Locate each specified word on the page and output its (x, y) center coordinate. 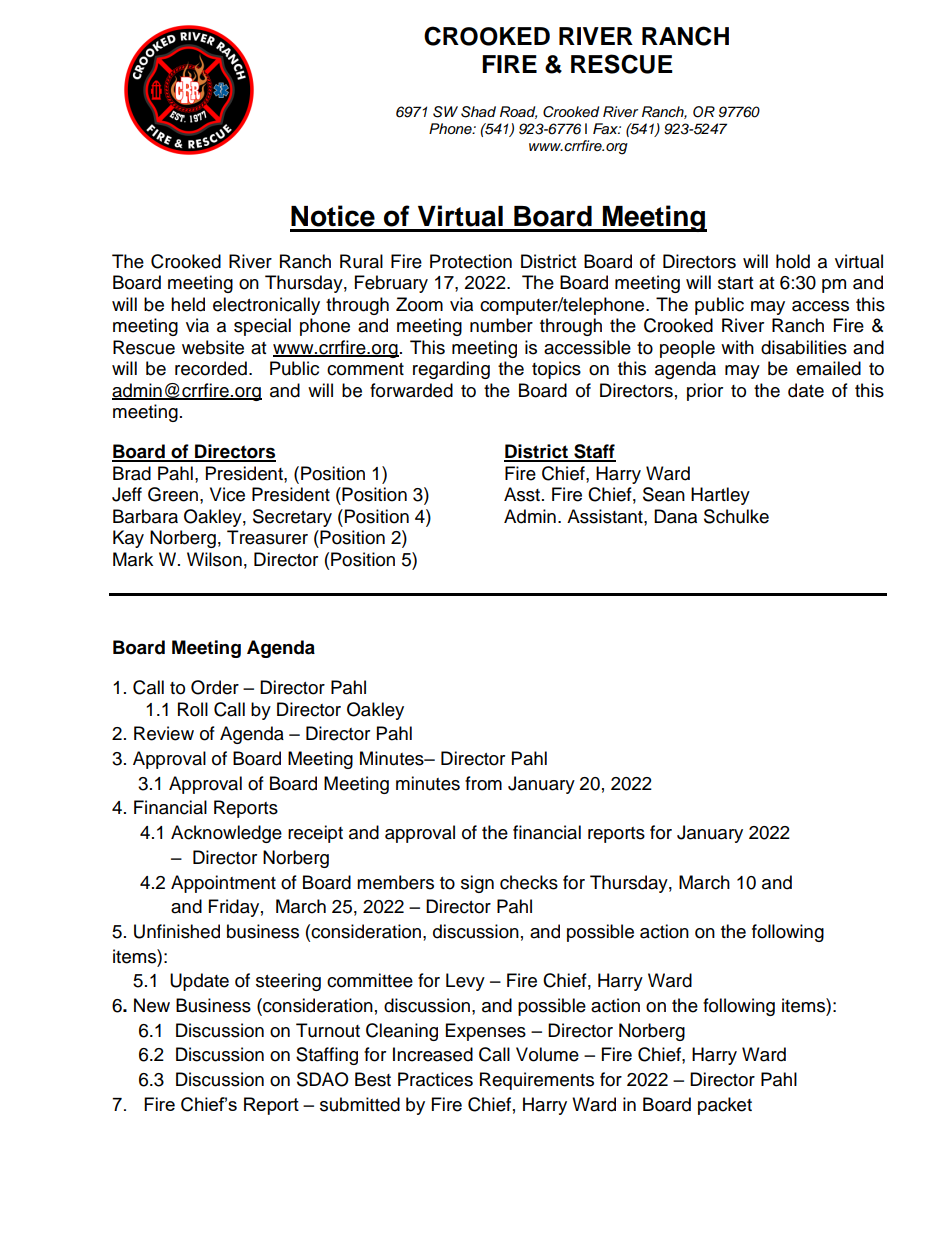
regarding (451, 370)
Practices (435, 1079)
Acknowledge (226, 834)
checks (529, 882)
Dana (675, 516)
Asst (522, 494)
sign (477, 884)
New (152, 1005)
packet (725, 1106)
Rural (361, 261)
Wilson (214, 559)
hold (793, 261)
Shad (478, 112)
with (737, 347)
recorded (211, 368)
